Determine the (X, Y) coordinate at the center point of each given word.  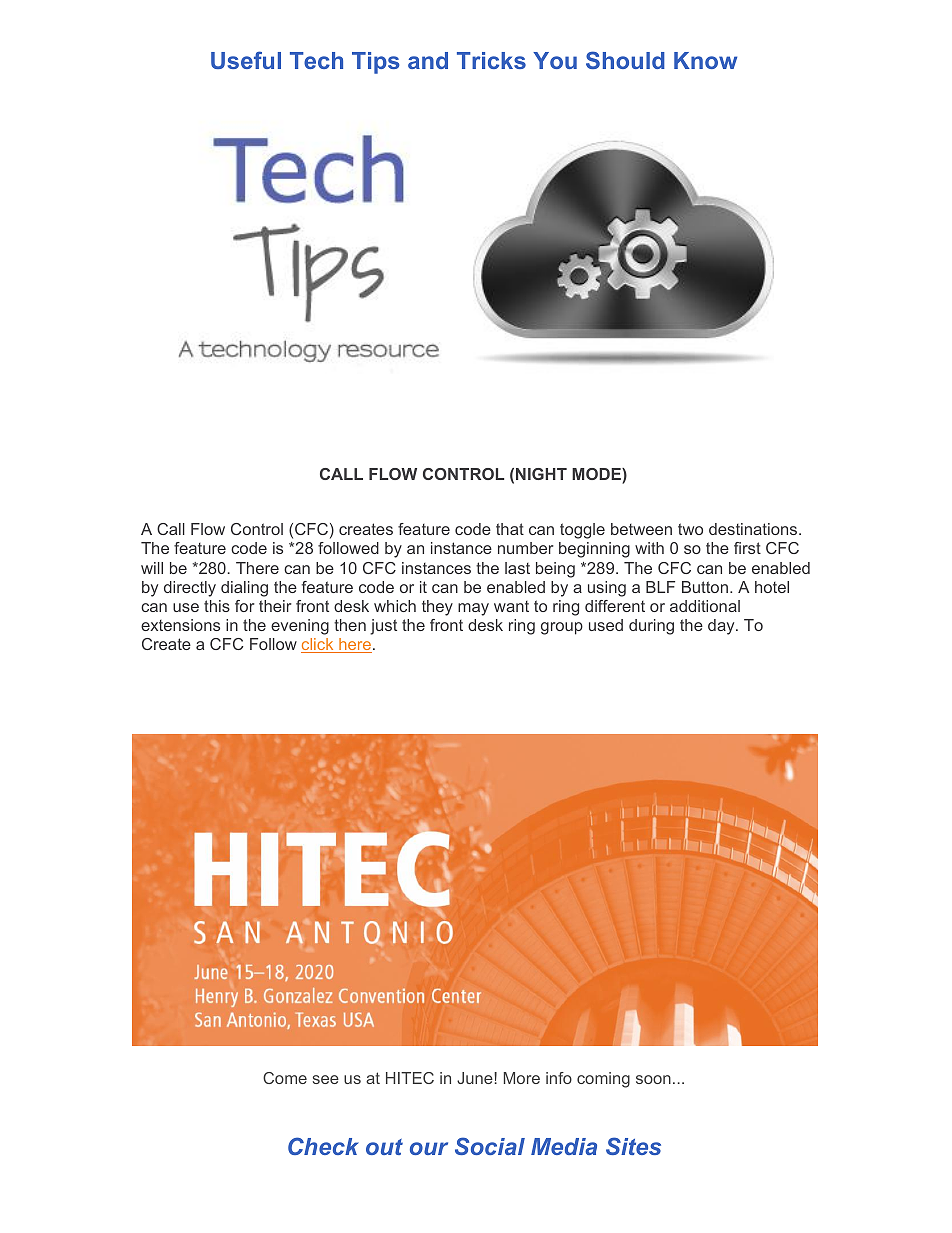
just (383, 627)
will (152, 568)
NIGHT (541, 474)
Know (705, 60)
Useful (246, 60)
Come (285, 1078)
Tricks (491, 60)
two (690, 529)
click (318, 645)
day (722, 627)
